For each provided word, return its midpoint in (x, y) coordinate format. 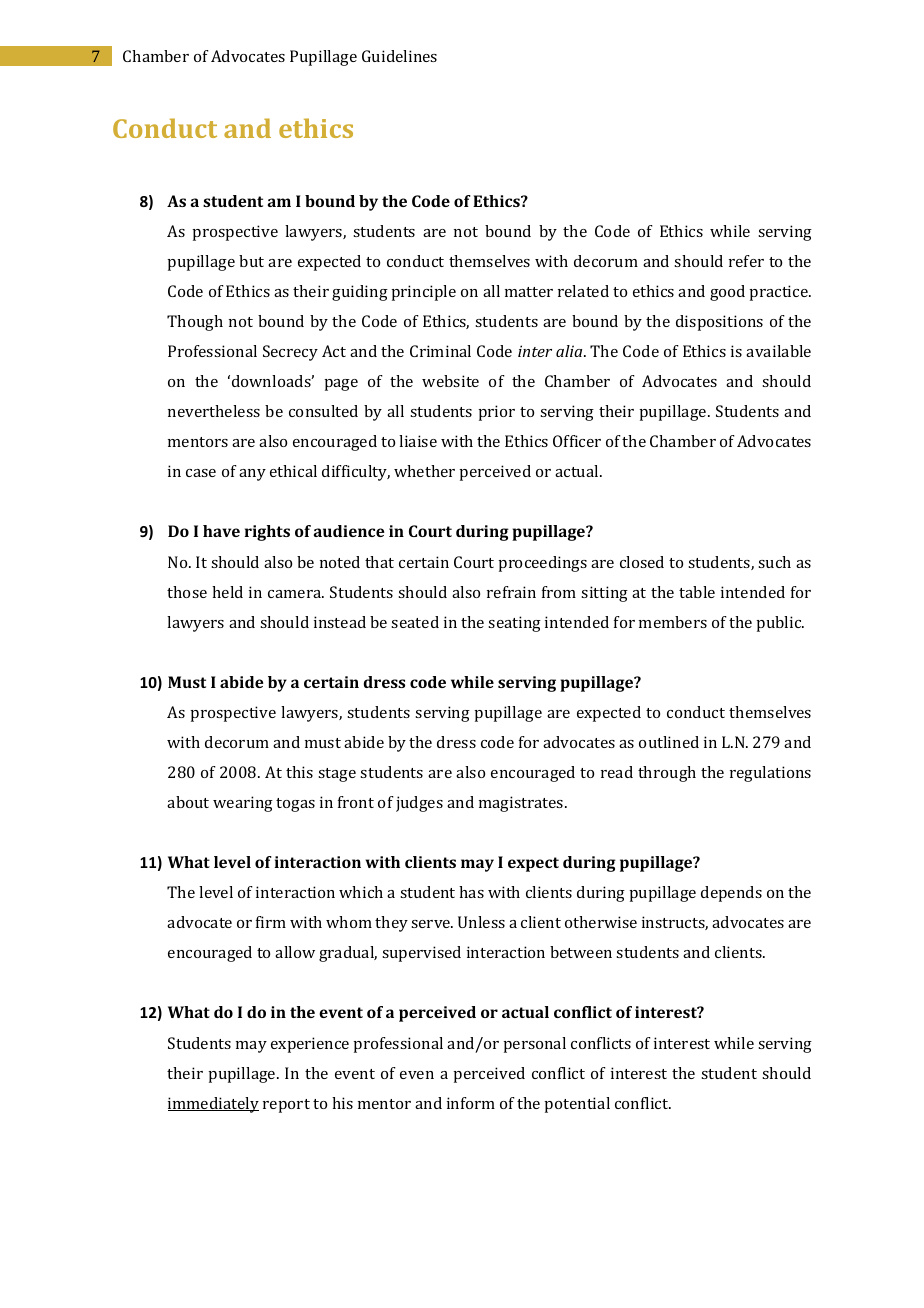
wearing (243, 804)
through (667, 774)
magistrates (522, 804)
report (286, 1106)
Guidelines (399, 56)
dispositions (719, 323)
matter (529, 292)
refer (746, 261)
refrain (511, 592)
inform (471, 1103)
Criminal (440, 351)
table (697, 592)
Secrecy (290, 353)
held (227, 592)
